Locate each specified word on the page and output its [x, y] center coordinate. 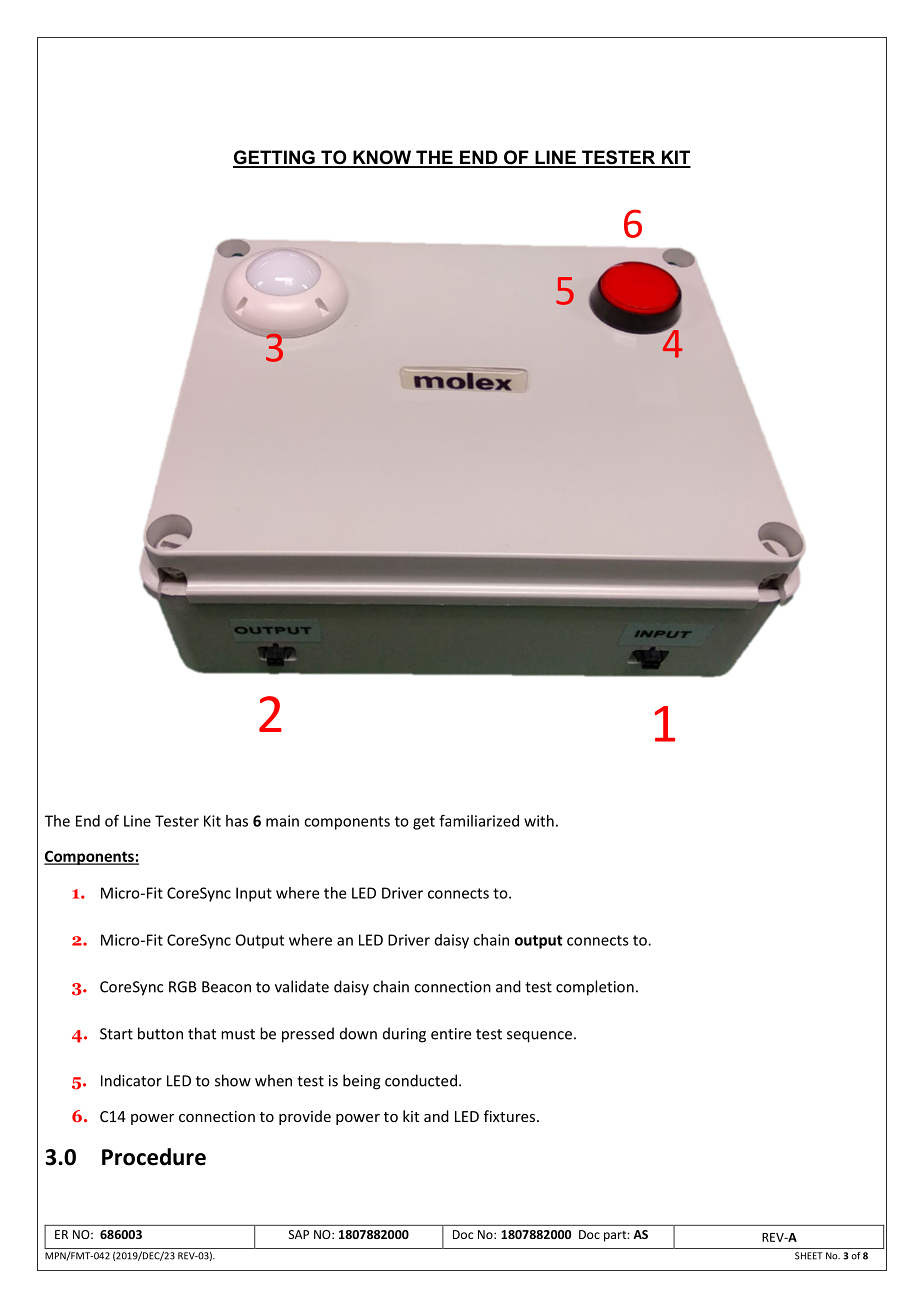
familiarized [479, 820]
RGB [183, 987]
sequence [539, 1037]
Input [254, 894]
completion [595, 988]
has [237, 821]
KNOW [382, 158]
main [282, 821]
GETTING [275, 158]
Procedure [154, 1157]
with [539, 821]
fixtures [511, 1116]
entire [451, 1034]
